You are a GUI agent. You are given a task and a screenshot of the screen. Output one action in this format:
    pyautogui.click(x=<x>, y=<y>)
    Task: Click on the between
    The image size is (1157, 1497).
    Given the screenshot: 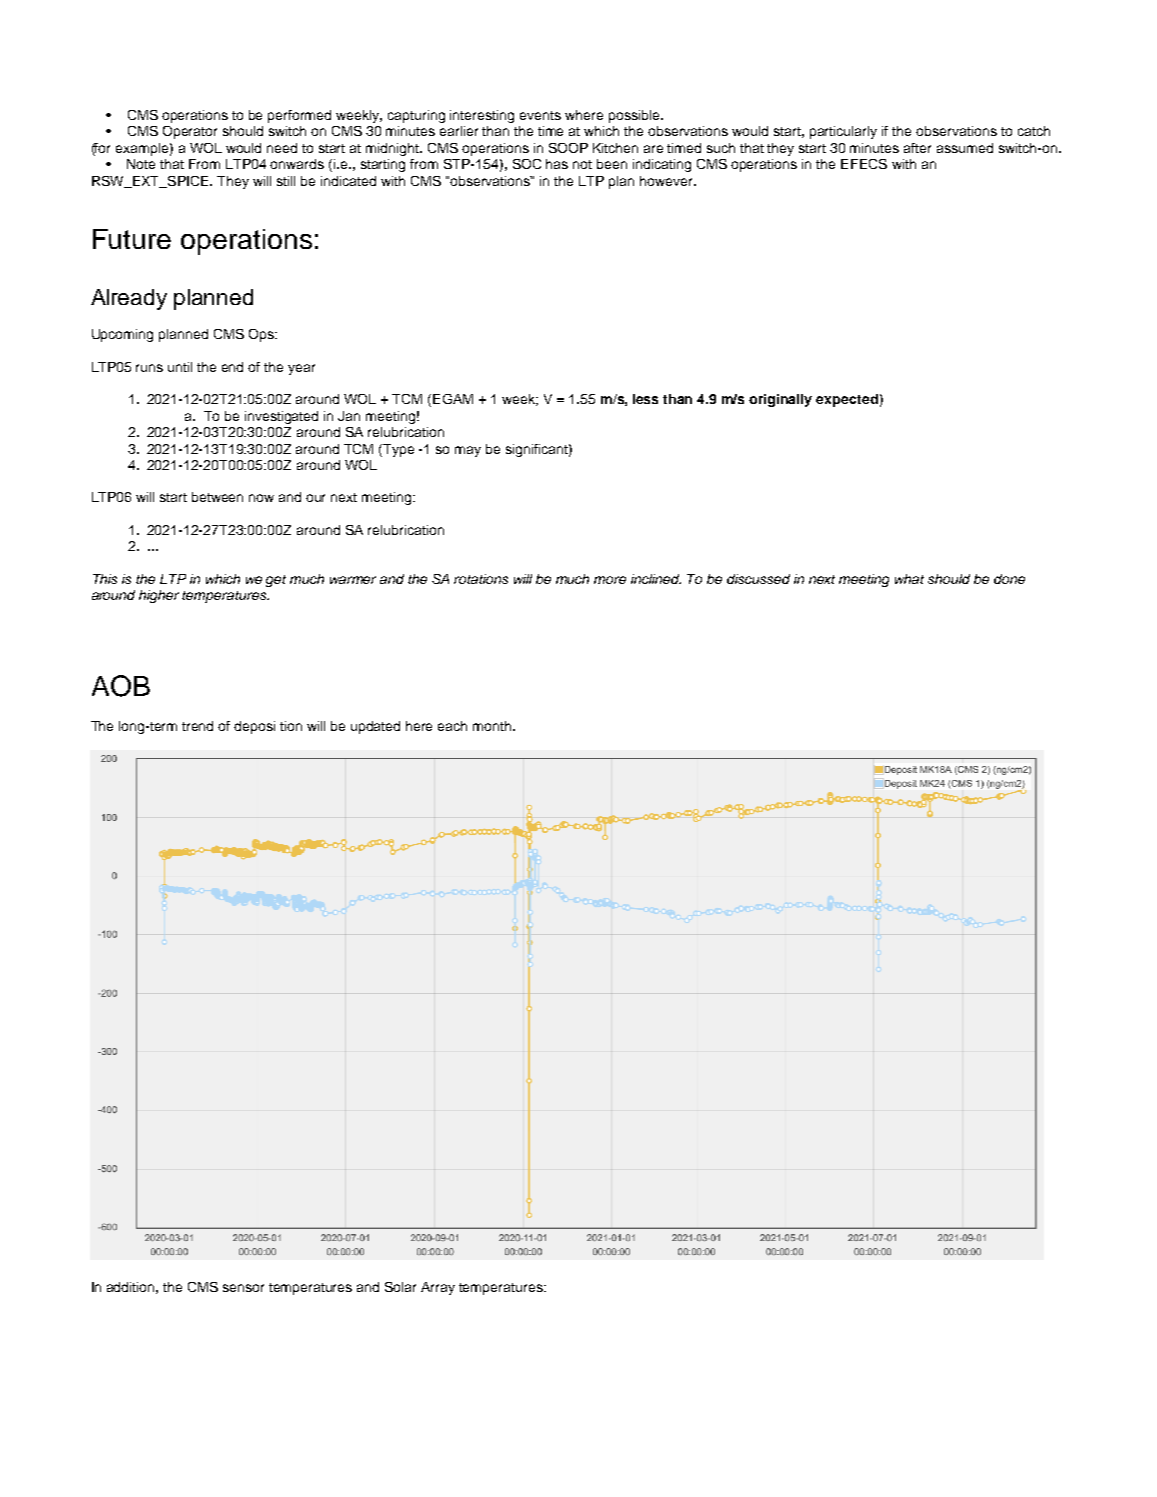 What is the action you would take?
    pyautogui.click(x=217, y=497)
